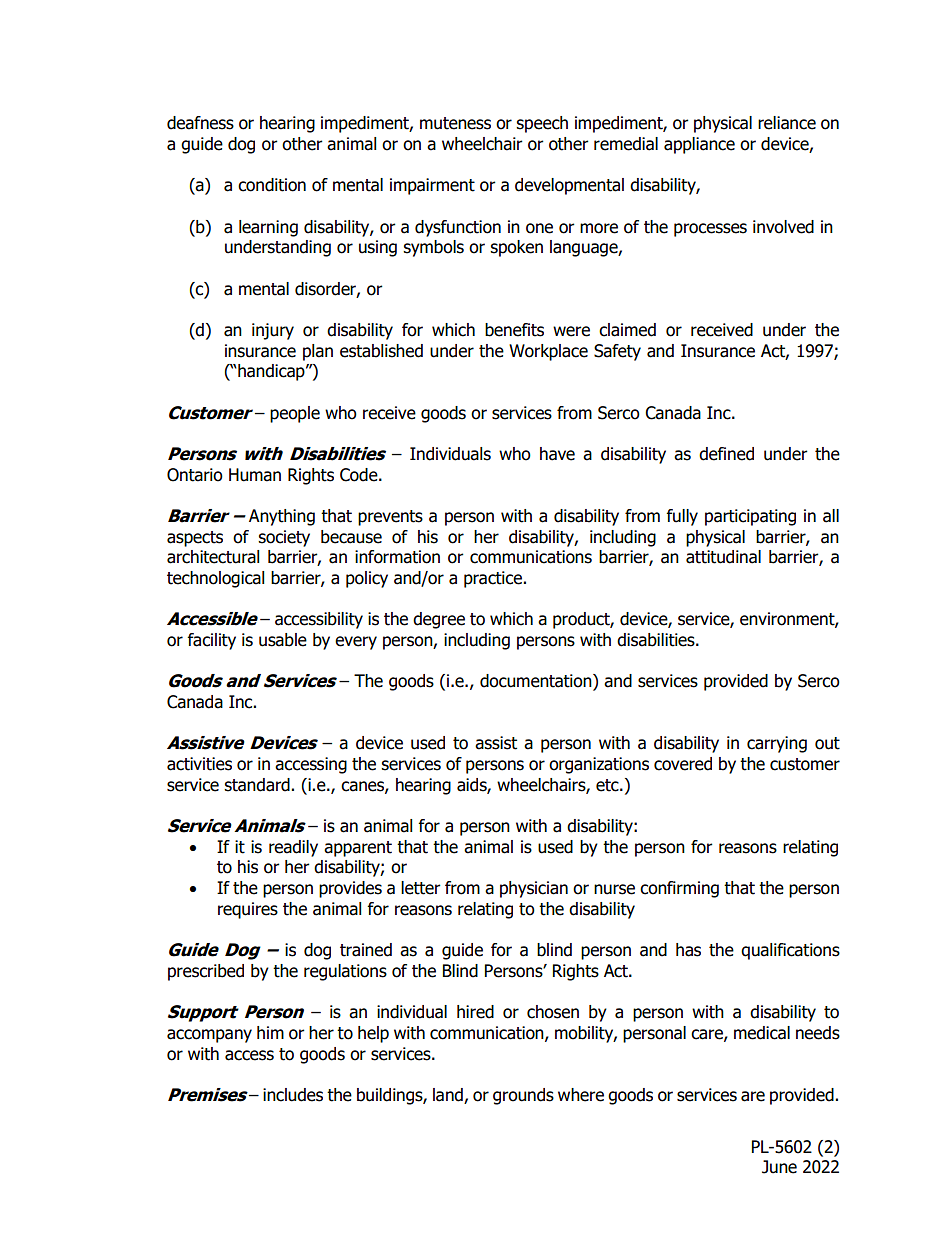  Describe the element at coordinates (255, 475) in the page. I see `Human` at that location.
